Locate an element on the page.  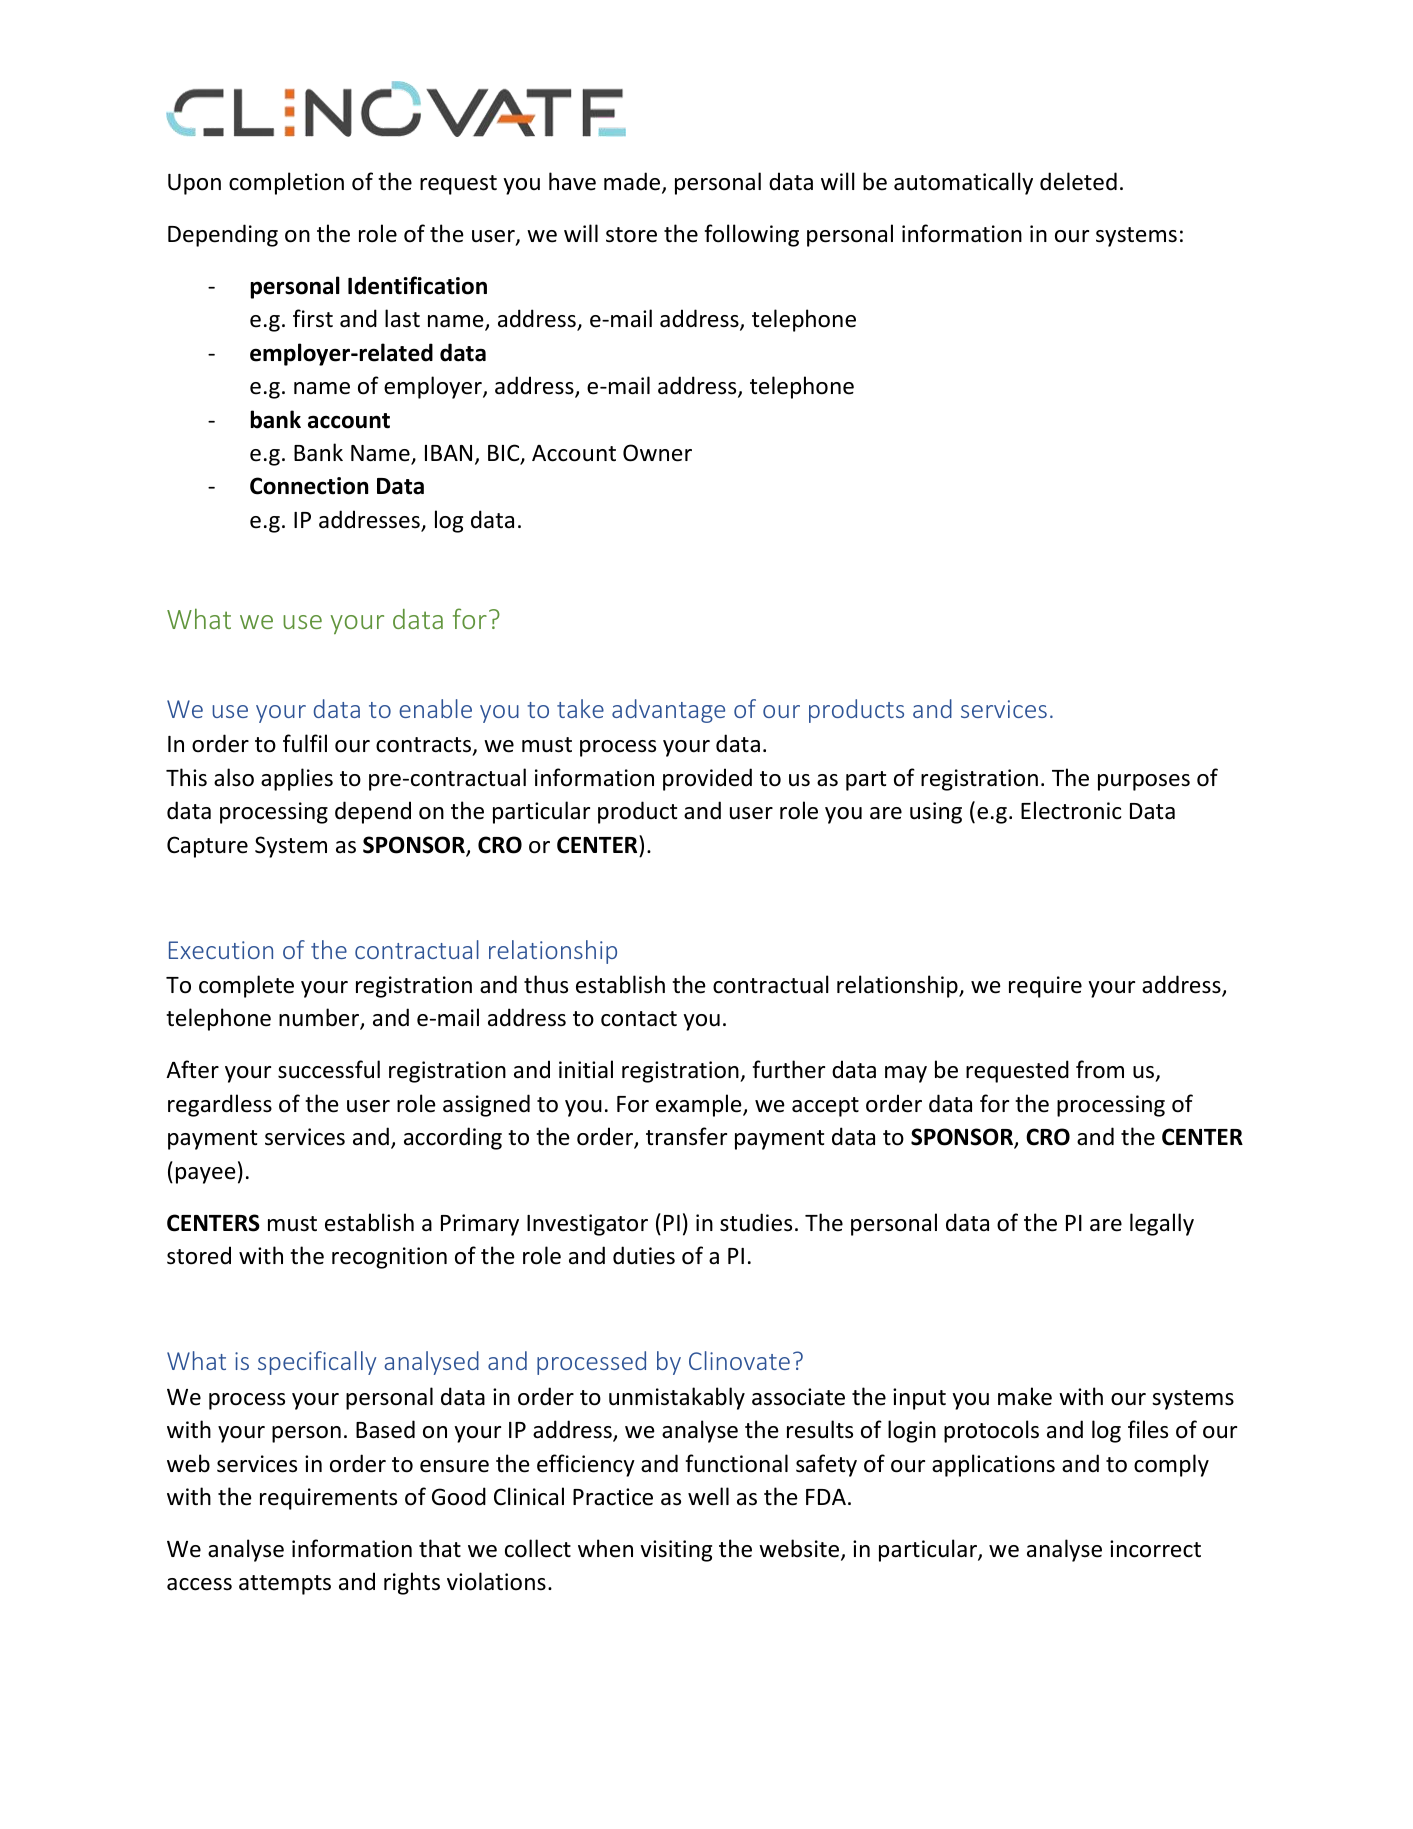
made is located at coordinates (633, 182).
